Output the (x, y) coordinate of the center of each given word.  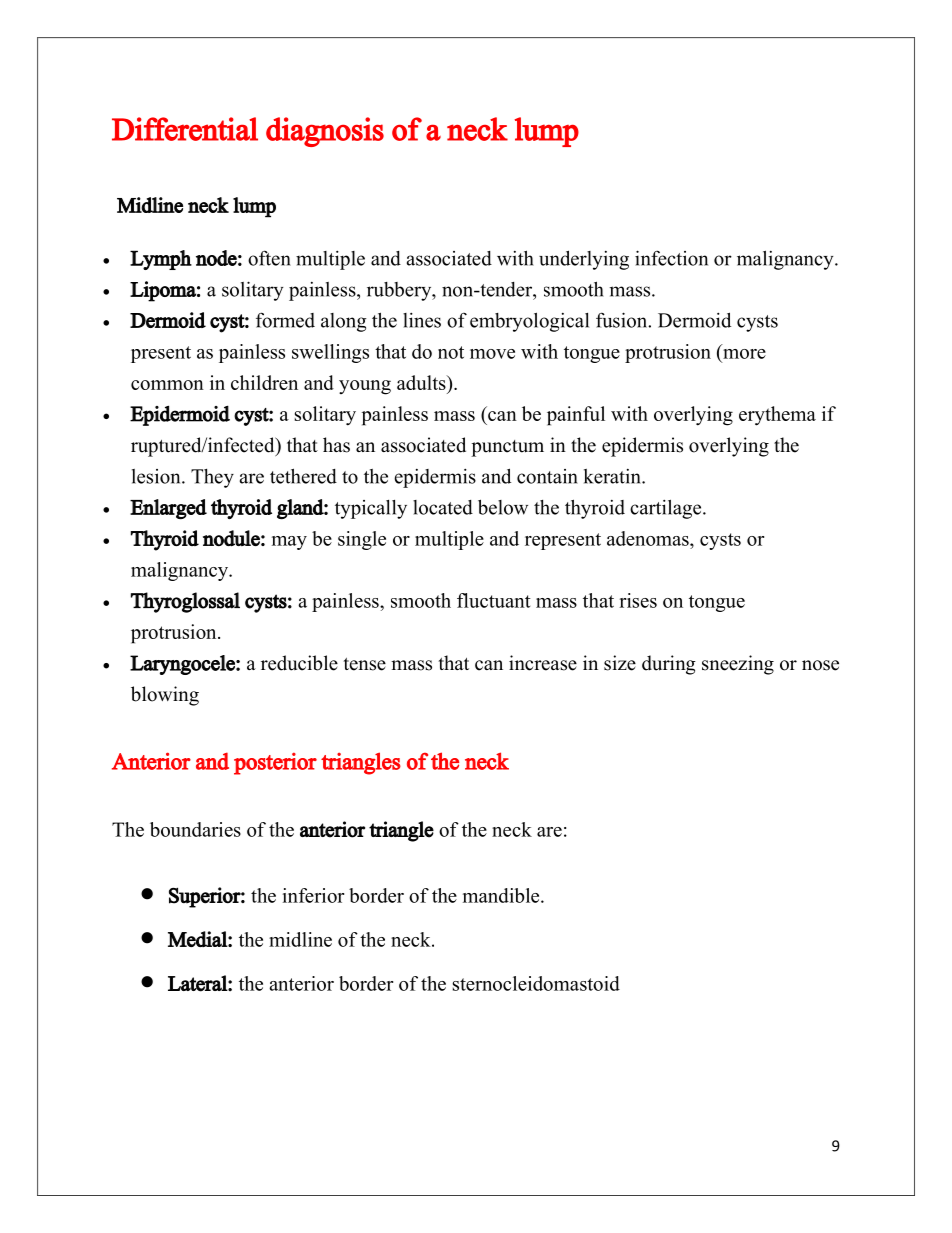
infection (671, 258)
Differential (185, 129)
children (264, 382)
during (669, 665)
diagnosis (325, 132)
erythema (777, 416)
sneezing (738, 665)
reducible (299, 663)
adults (422, 382)
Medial (198, 939)
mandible (502, 895)
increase (543, 663)
